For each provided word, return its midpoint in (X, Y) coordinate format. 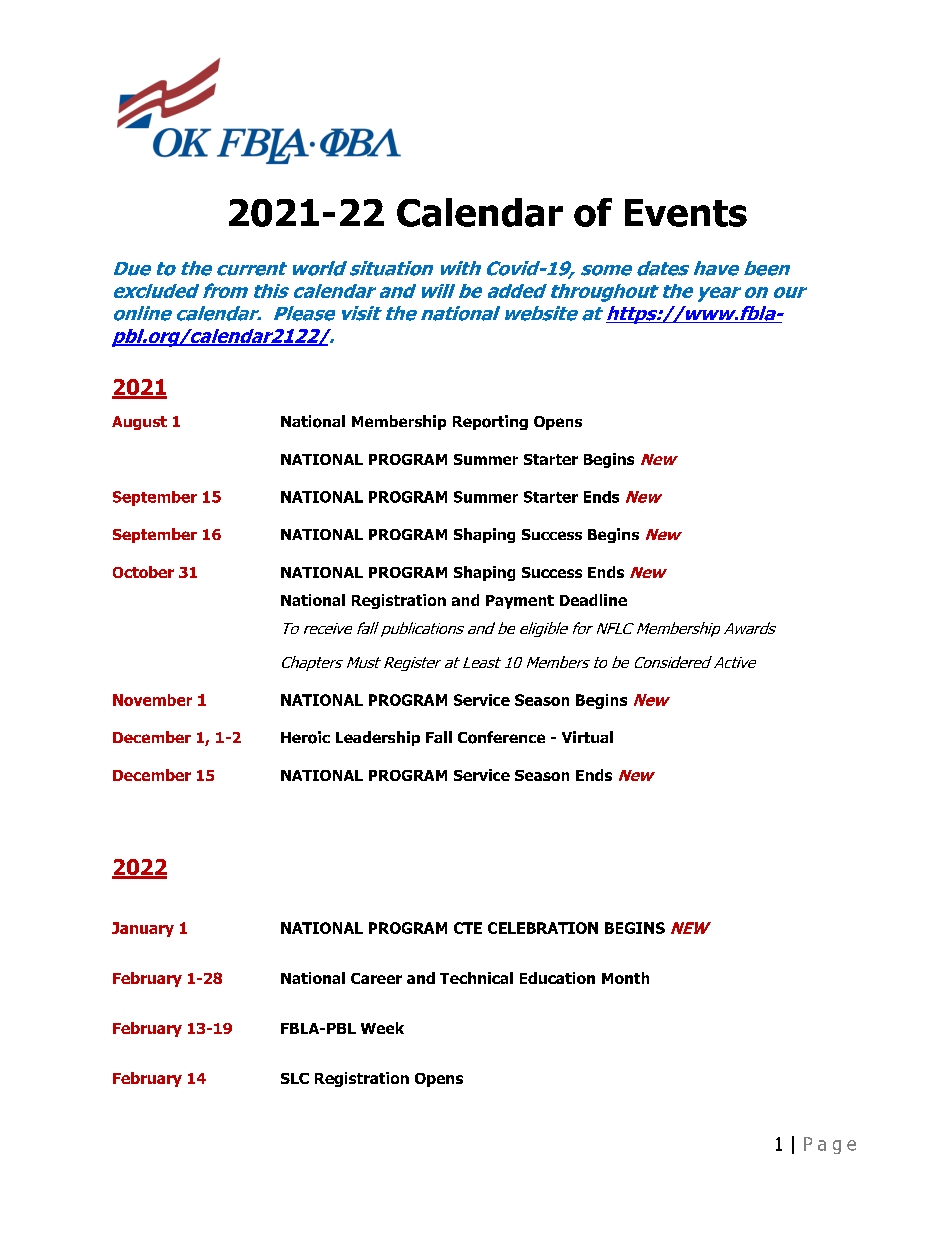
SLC (295, 1078)
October (143, 572)
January (143, 929)
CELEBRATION (543, 928)
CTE (468, 928)
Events (686, 213)
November (152, 700)
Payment (520, 602)
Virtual (587, 737)
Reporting (490, 422)
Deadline (593, 600)
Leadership (378, 738)
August (139, 423)
